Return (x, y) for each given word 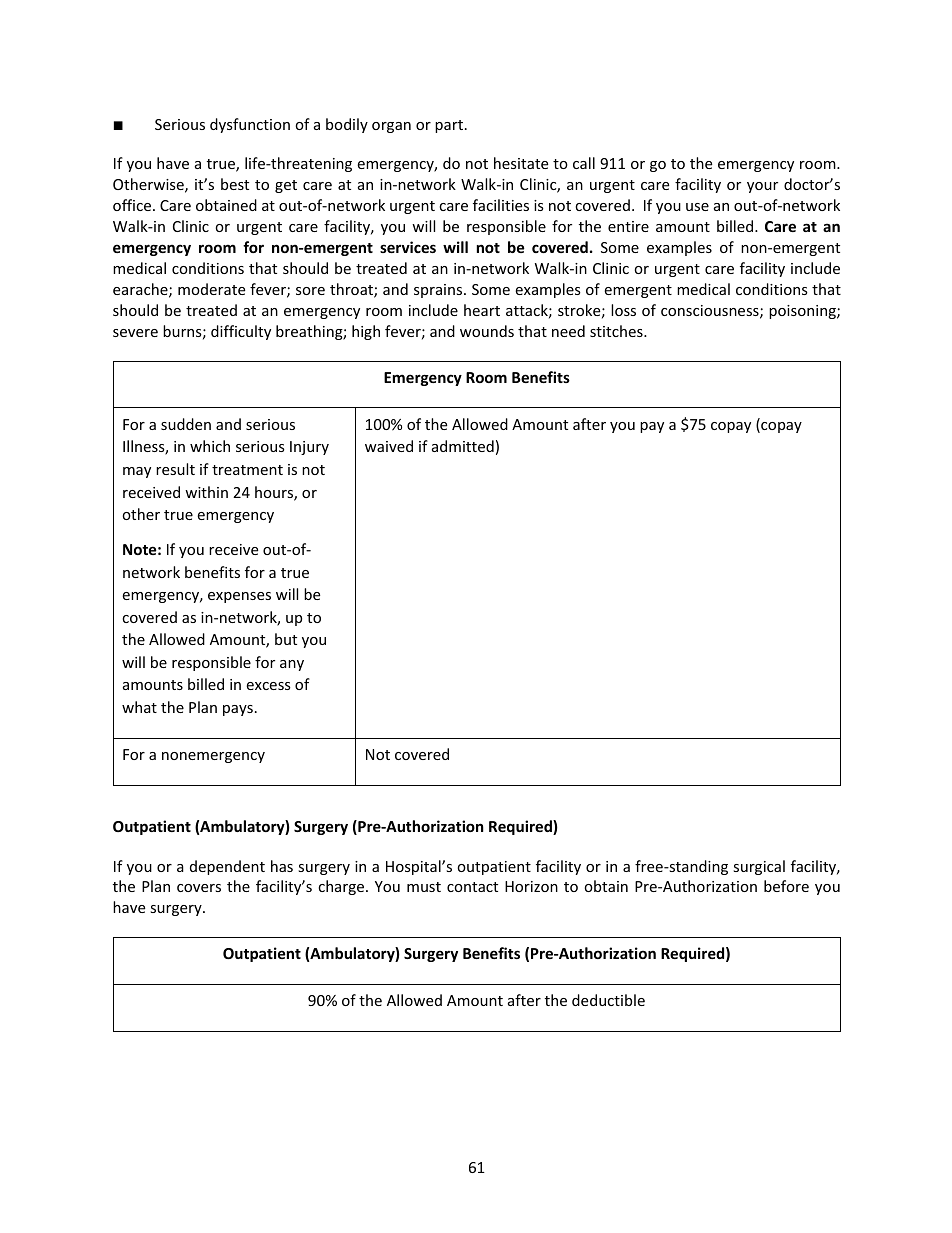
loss (623, 310)
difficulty (241, 332)
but (286, 639)
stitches (617, 331)
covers (199, 888)
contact (472, 887)
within (206, 492)
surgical (759, 867)
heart (482, 310)
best (235, 184)
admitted (463, 446)
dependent (227, 867)
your (762, 187)
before (786, 886)
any (292, 665)
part (450, 126)
